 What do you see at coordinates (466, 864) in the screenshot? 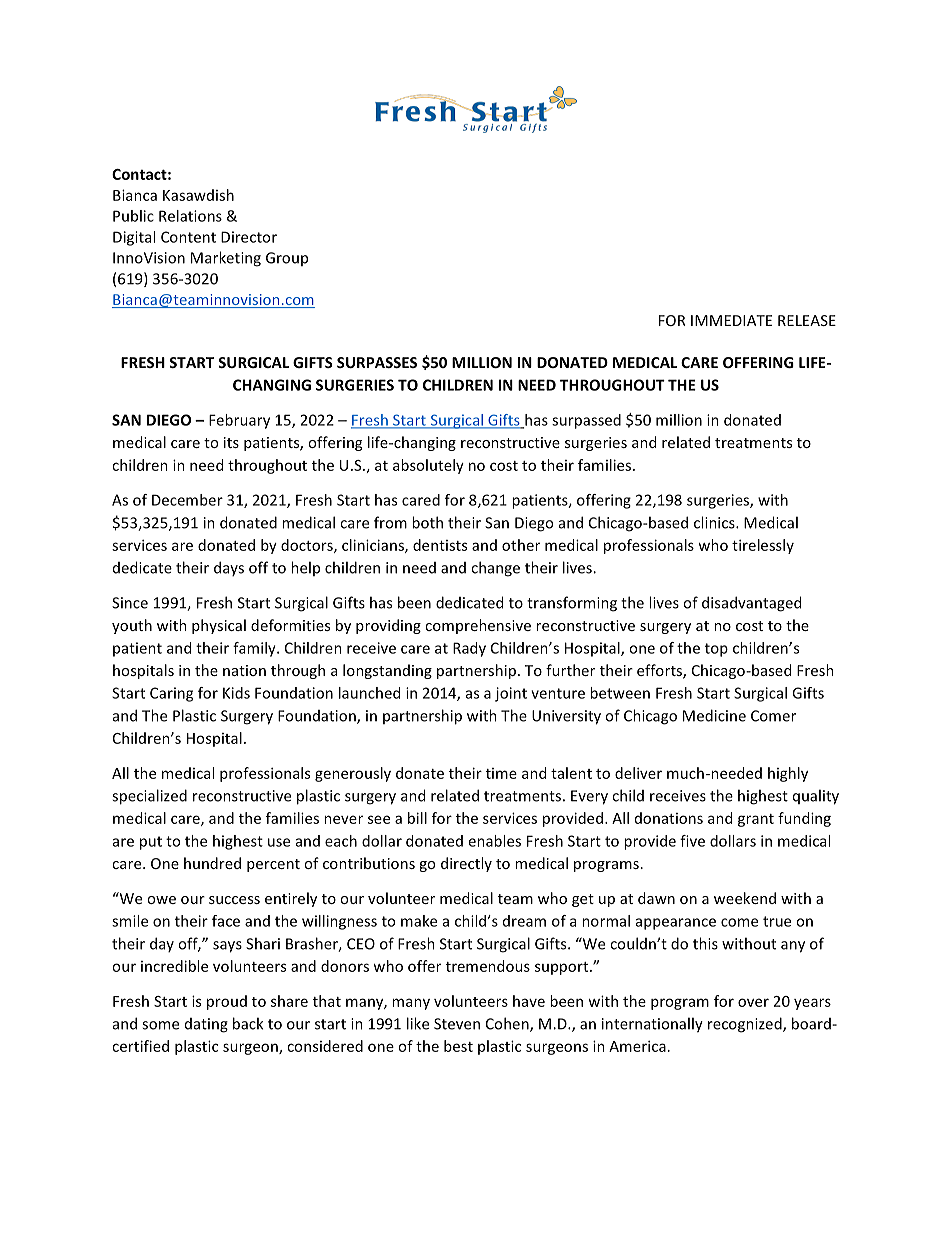
I see `directly` at bounding box center [466, 864].
